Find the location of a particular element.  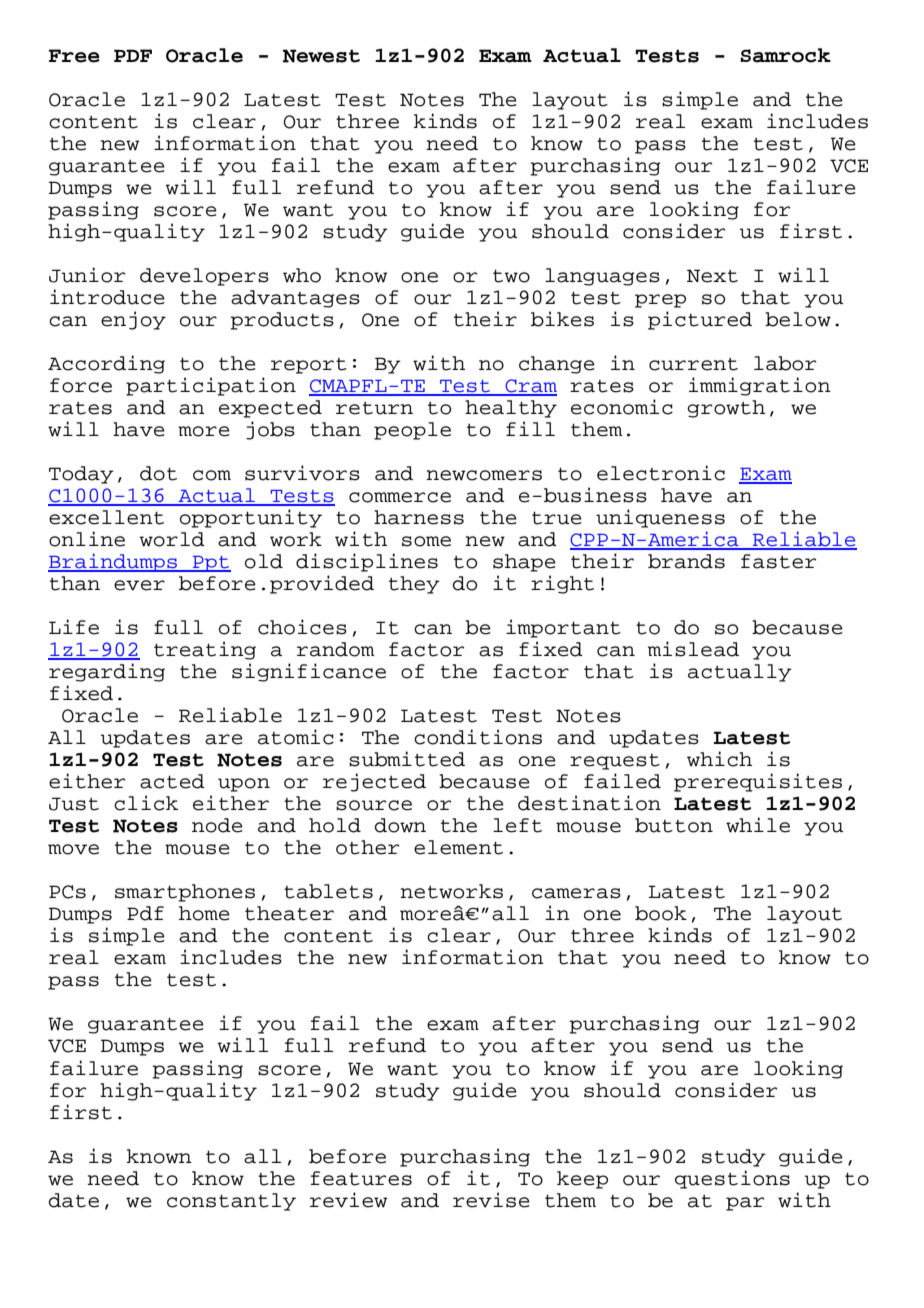

home is located at coordinates (204, 913).
